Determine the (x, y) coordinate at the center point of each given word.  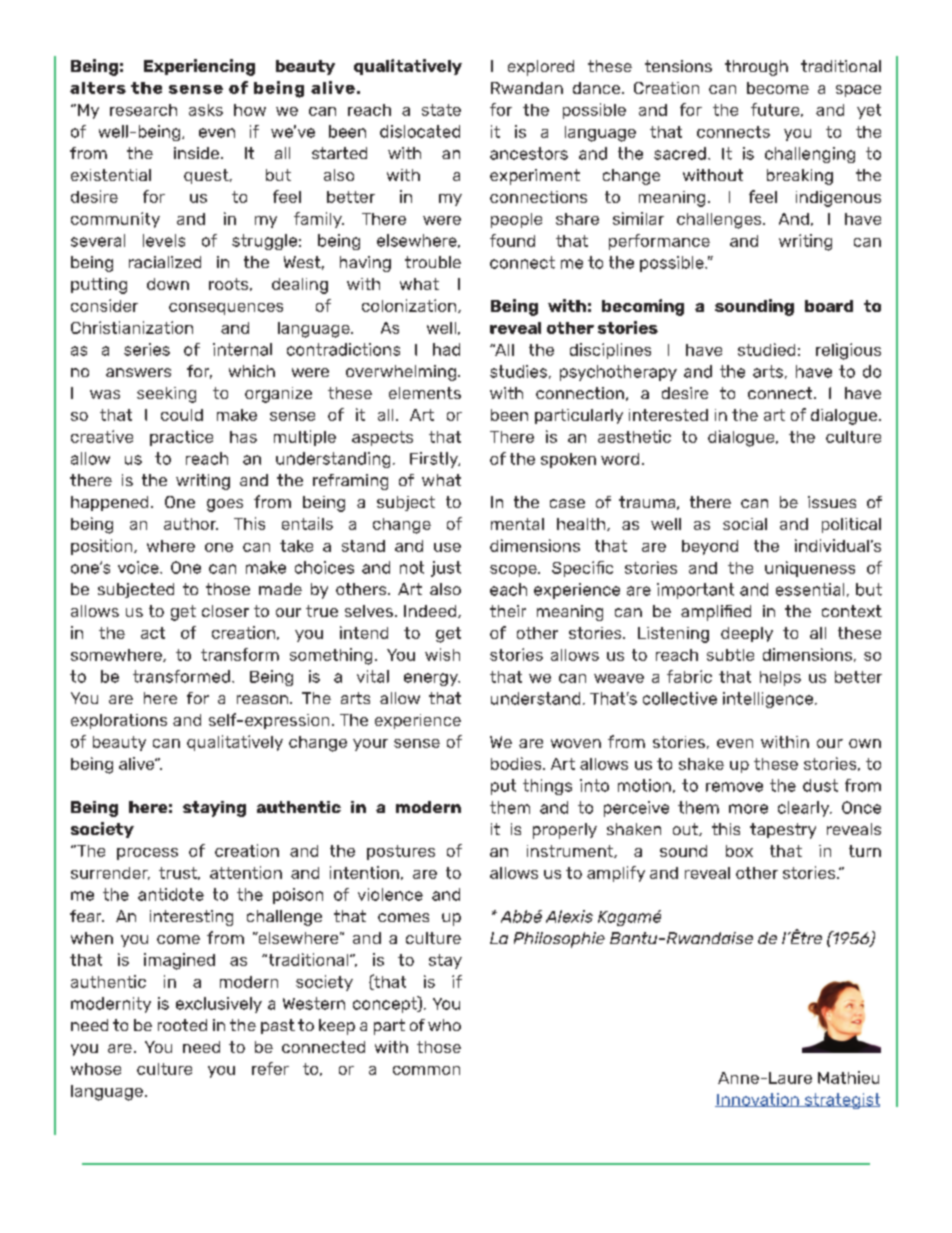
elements (425, 393)
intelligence (768, 700)
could (182, 415)
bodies (517, 763)
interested (668, 415)
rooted (182, 1025)
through (756, 68)
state (441, 110)
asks (206, 110)
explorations (119, 721)
